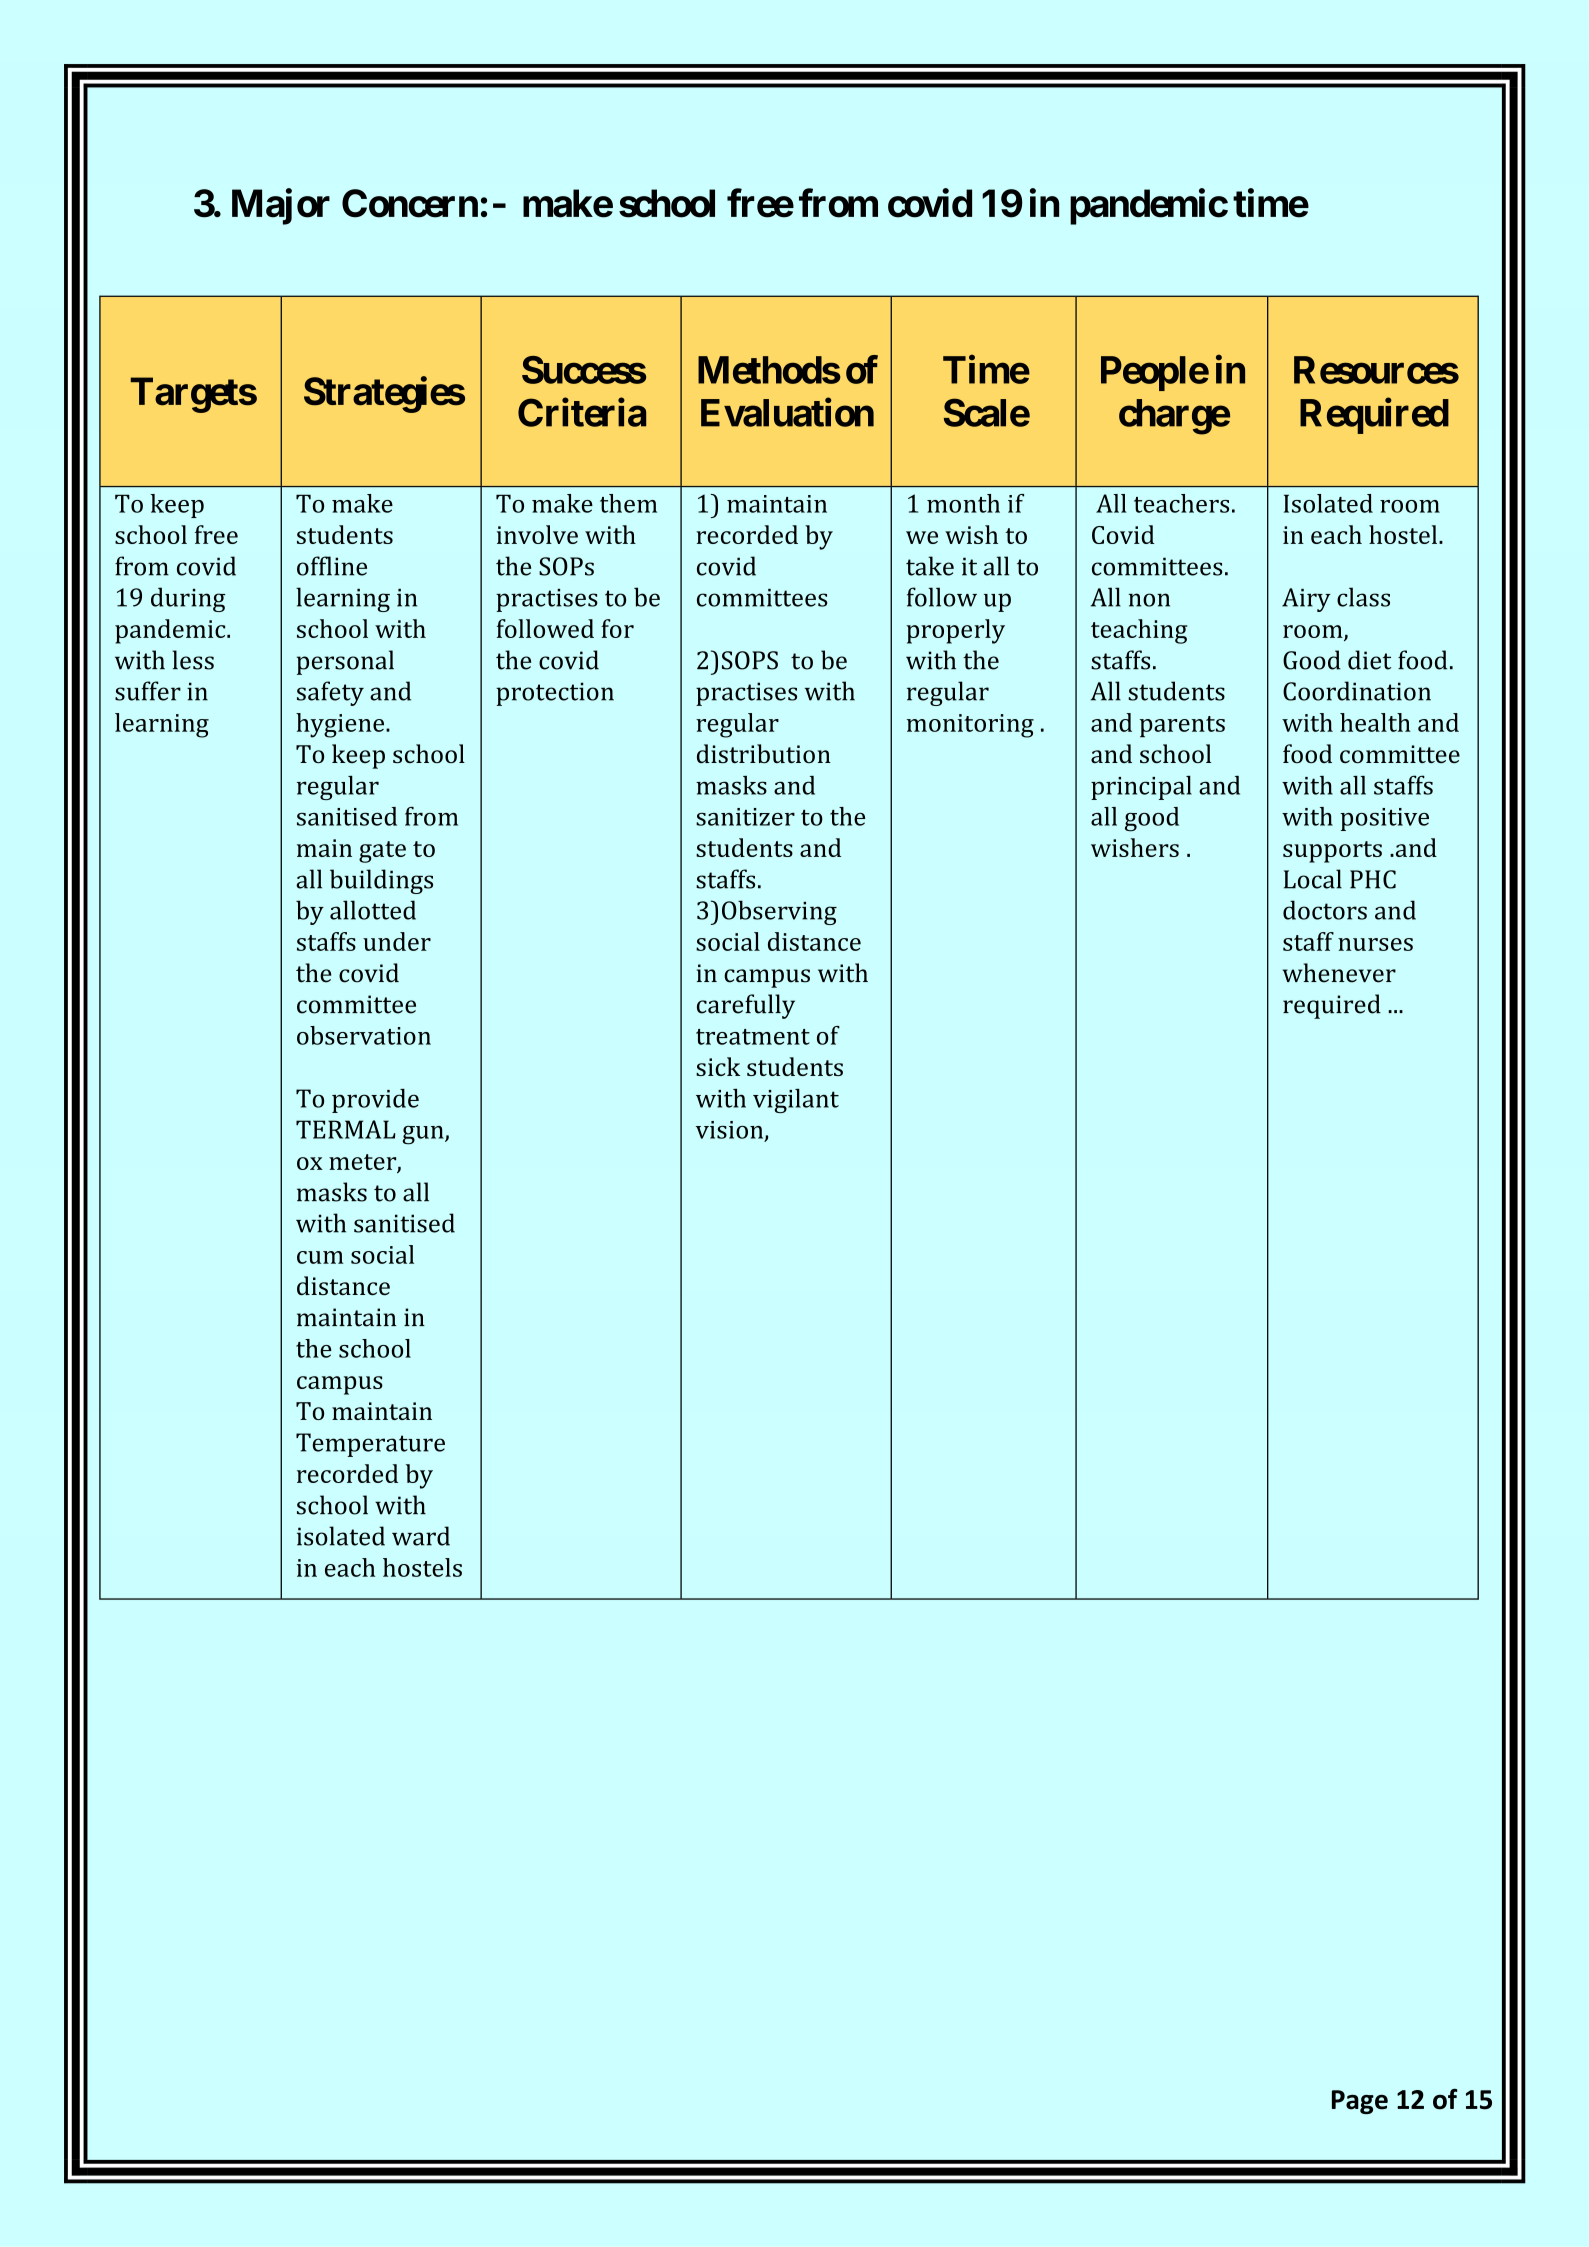 The height and width of the page is (2247, 1589). I want to click on Major, so click(281, 207).
